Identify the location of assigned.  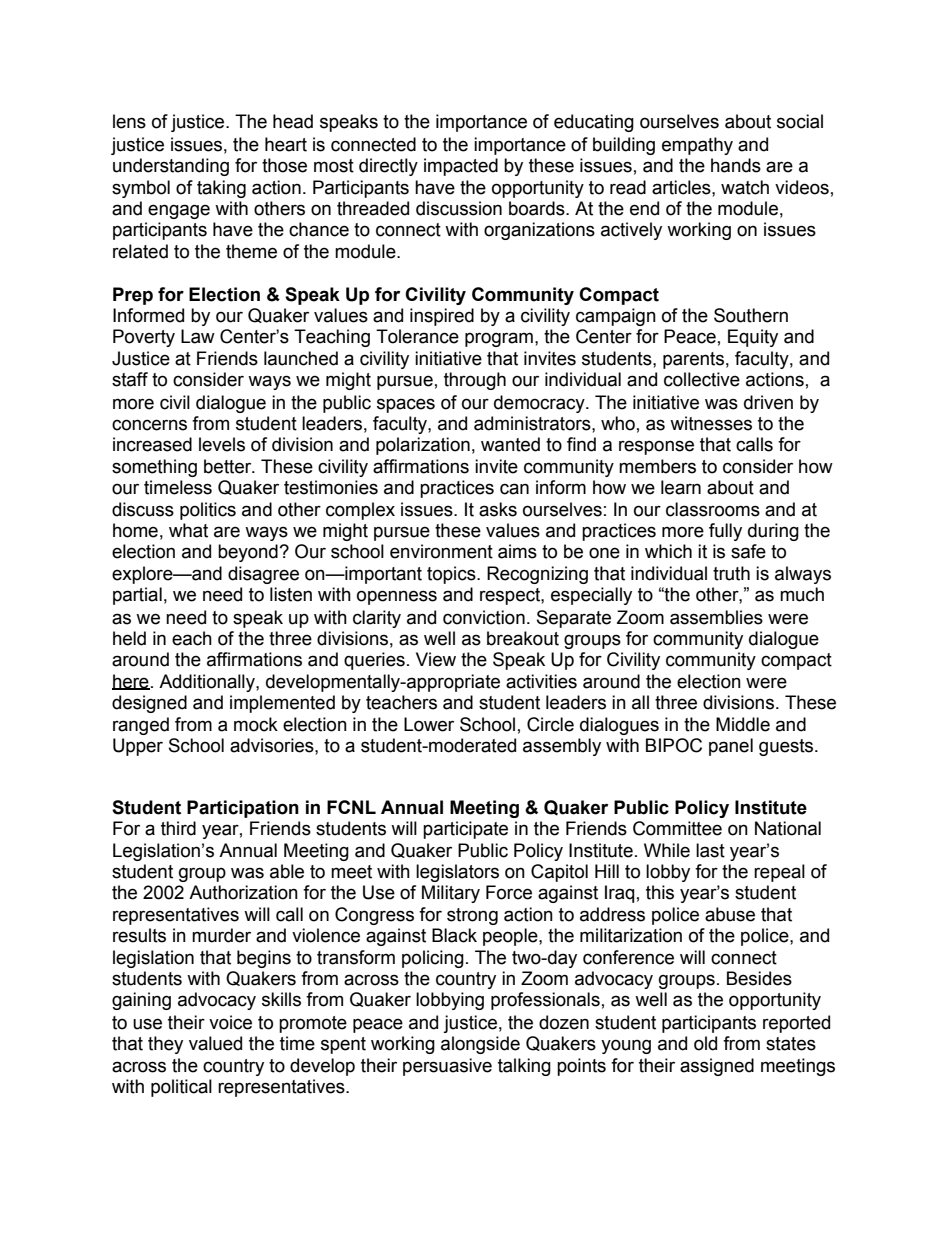
(717, 1067).
